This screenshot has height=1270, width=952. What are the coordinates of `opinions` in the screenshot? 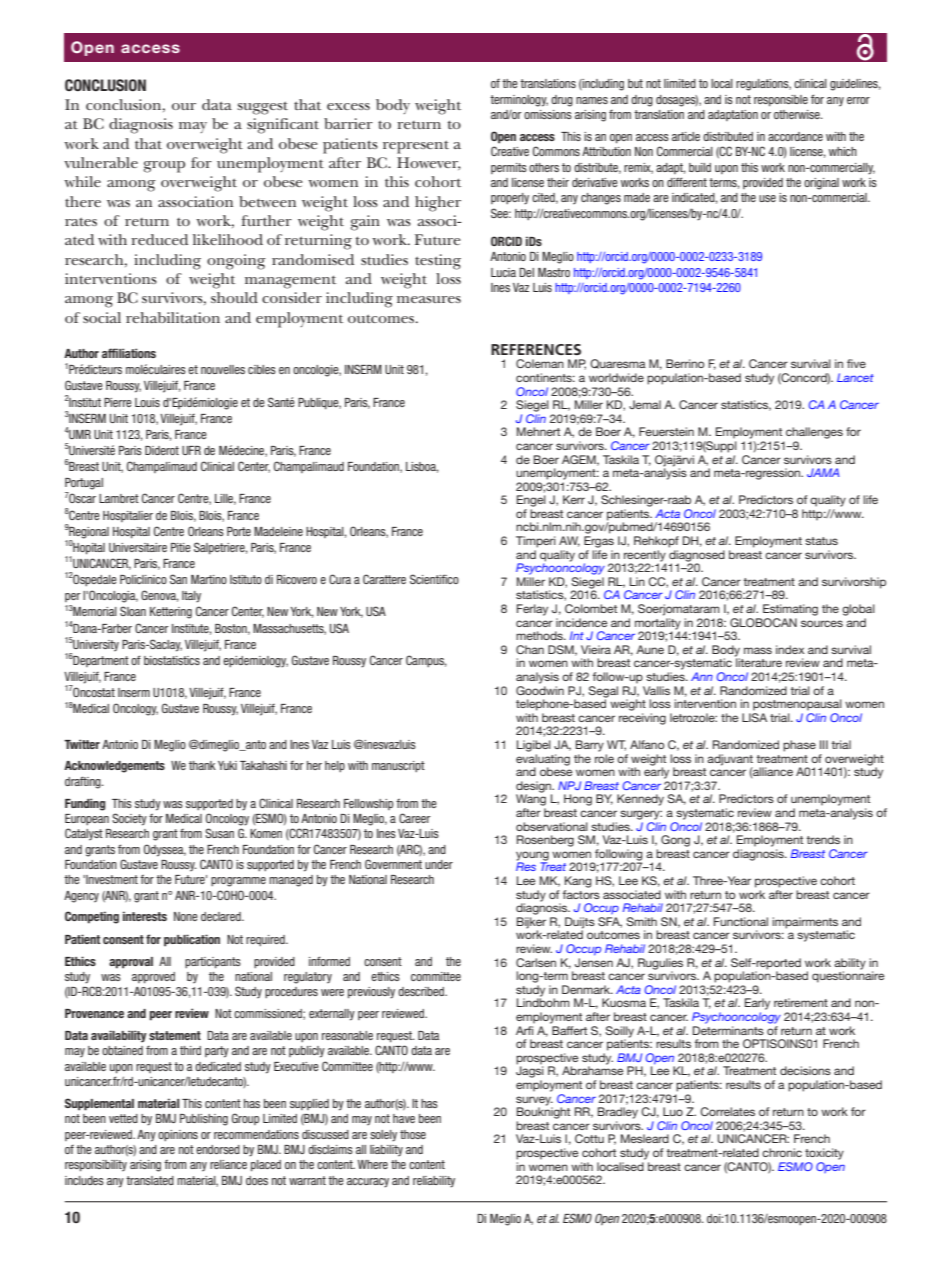 It's located at (178, 1135).
